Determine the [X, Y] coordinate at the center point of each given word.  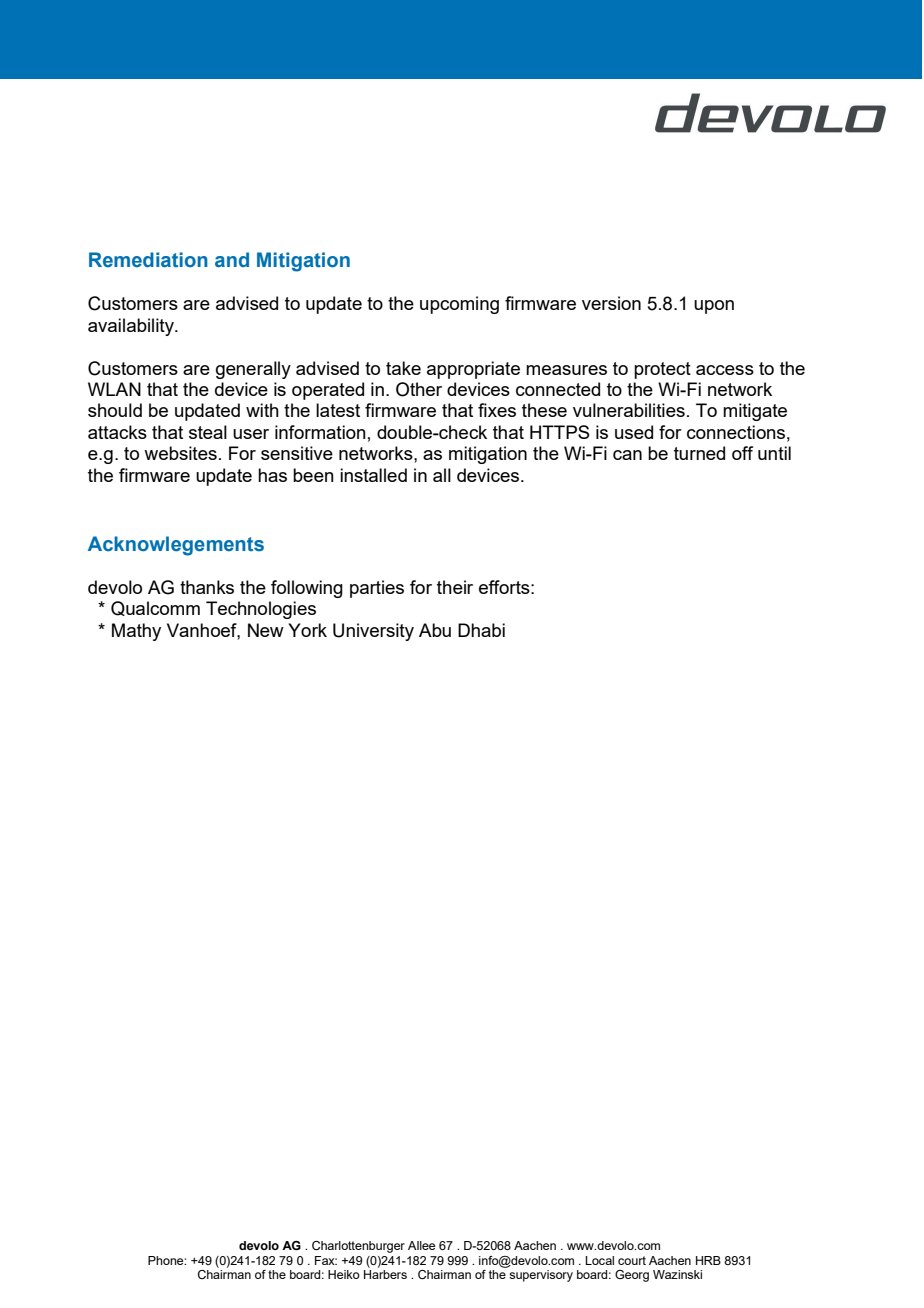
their [455, 587]
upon [714, 307]
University [373, 632]
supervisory [541, 1276]
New [266, 630]
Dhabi [481, 630]
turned [699, 453]
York [307, 630]
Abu [435, 630]
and [232, 260]
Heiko [344, 1274]
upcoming [459, 305]
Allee [421, 1245]
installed [373, 475]
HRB [708, 1260]
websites [180, 453]
